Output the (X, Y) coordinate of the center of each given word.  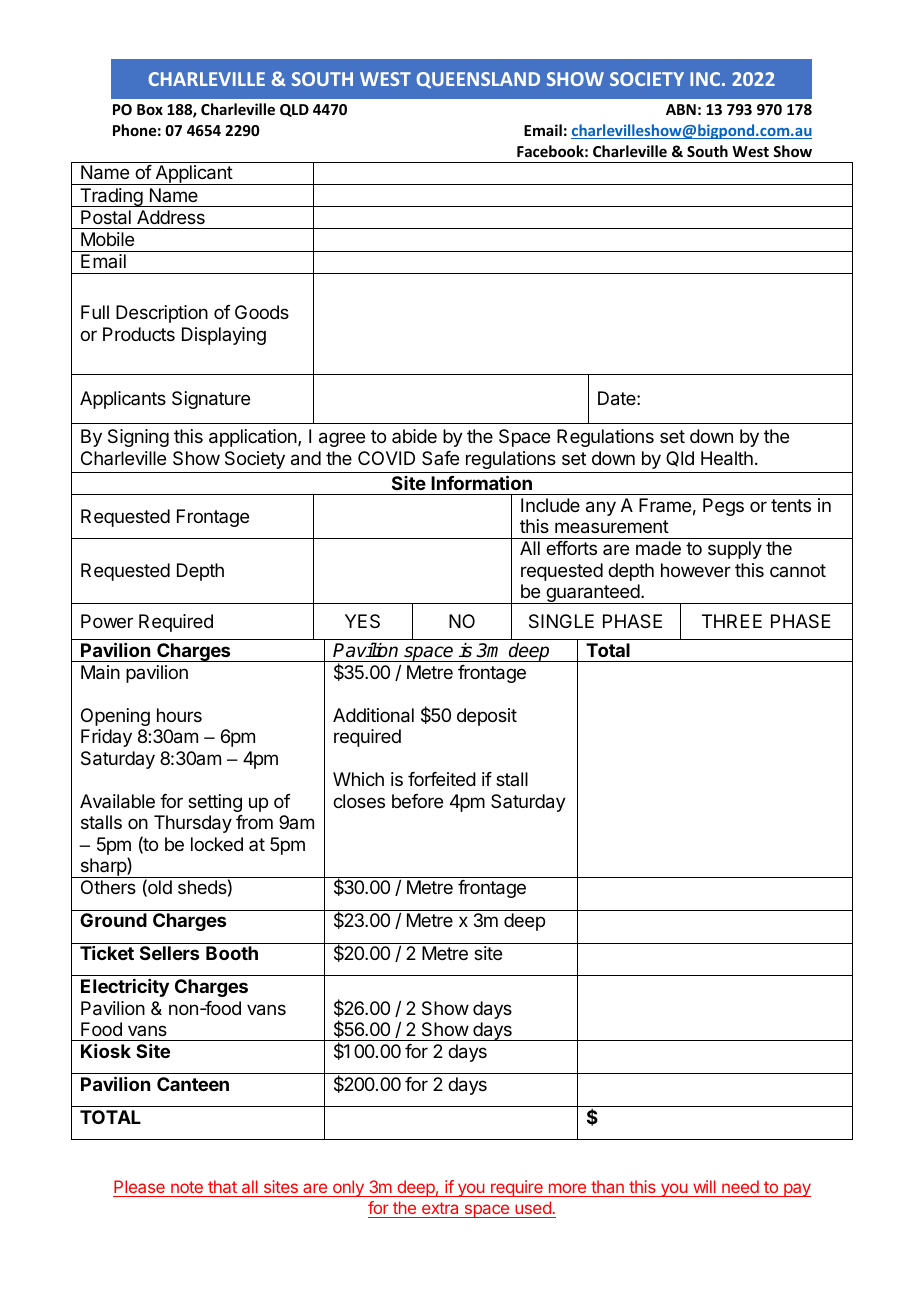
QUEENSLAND (478, 80)
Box (150, 109)
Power (107, 621)
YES (362, 621)
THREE (732, 621)
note (187, 1187)
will (704, 1186)
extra (440, 1208)
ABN (681, 109)
